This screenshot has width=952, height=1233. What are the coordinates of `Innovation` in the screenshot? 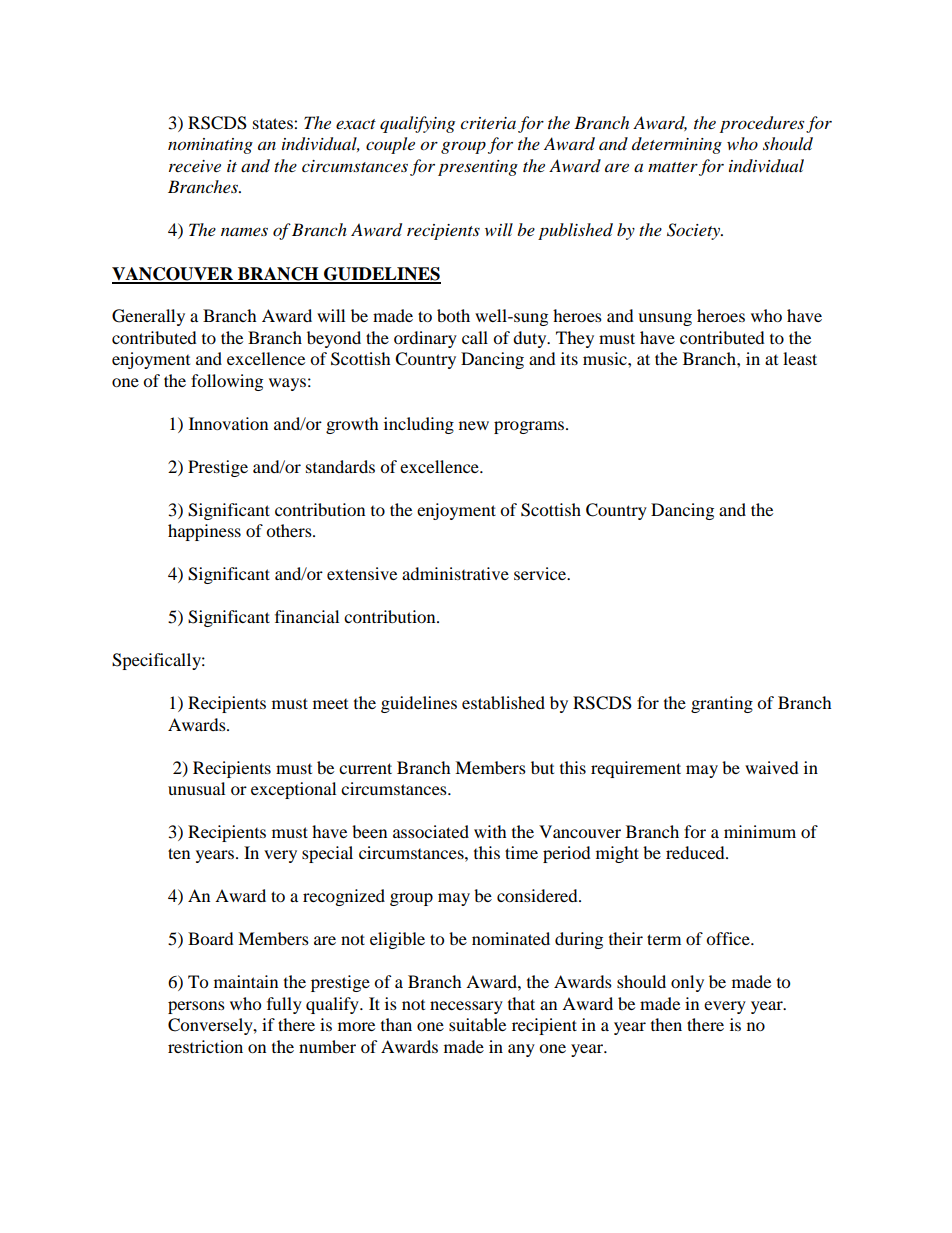 It's located at (228, 423).
